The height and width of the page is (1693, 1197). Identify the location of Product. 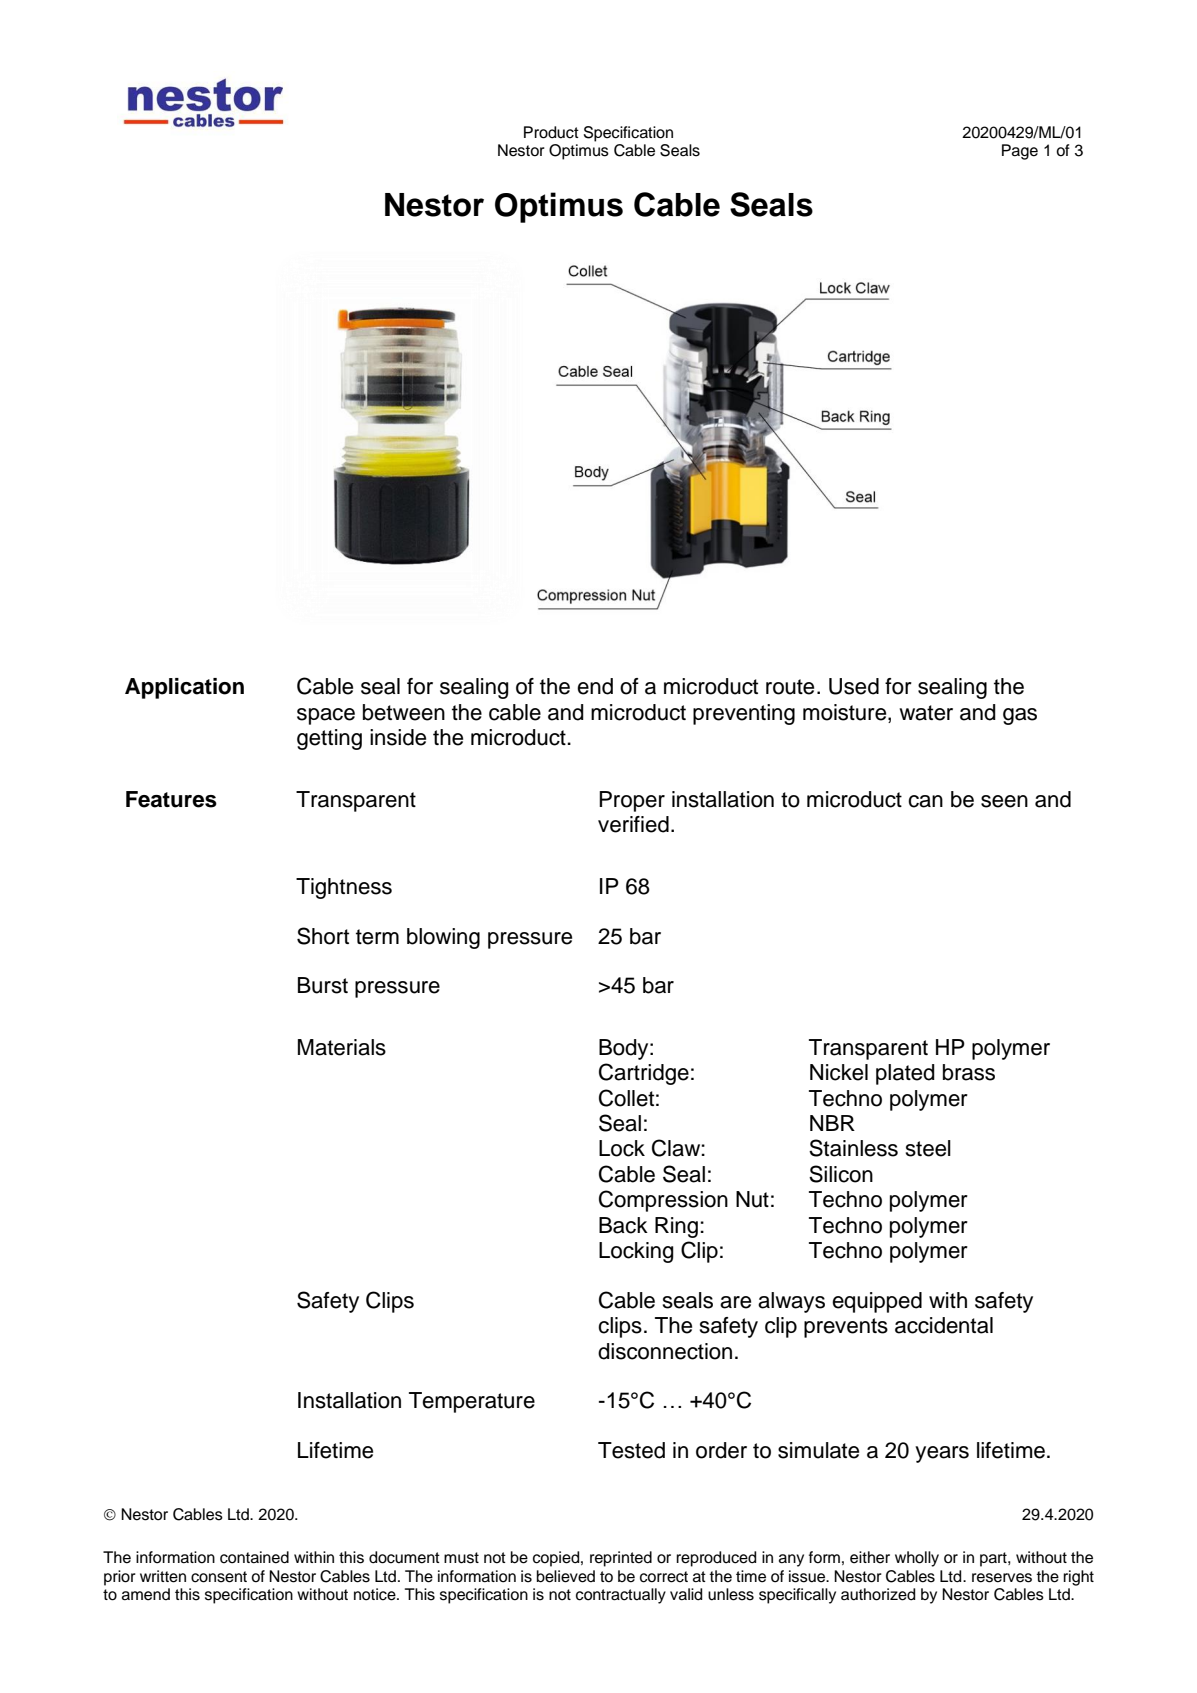
(551, 132).
